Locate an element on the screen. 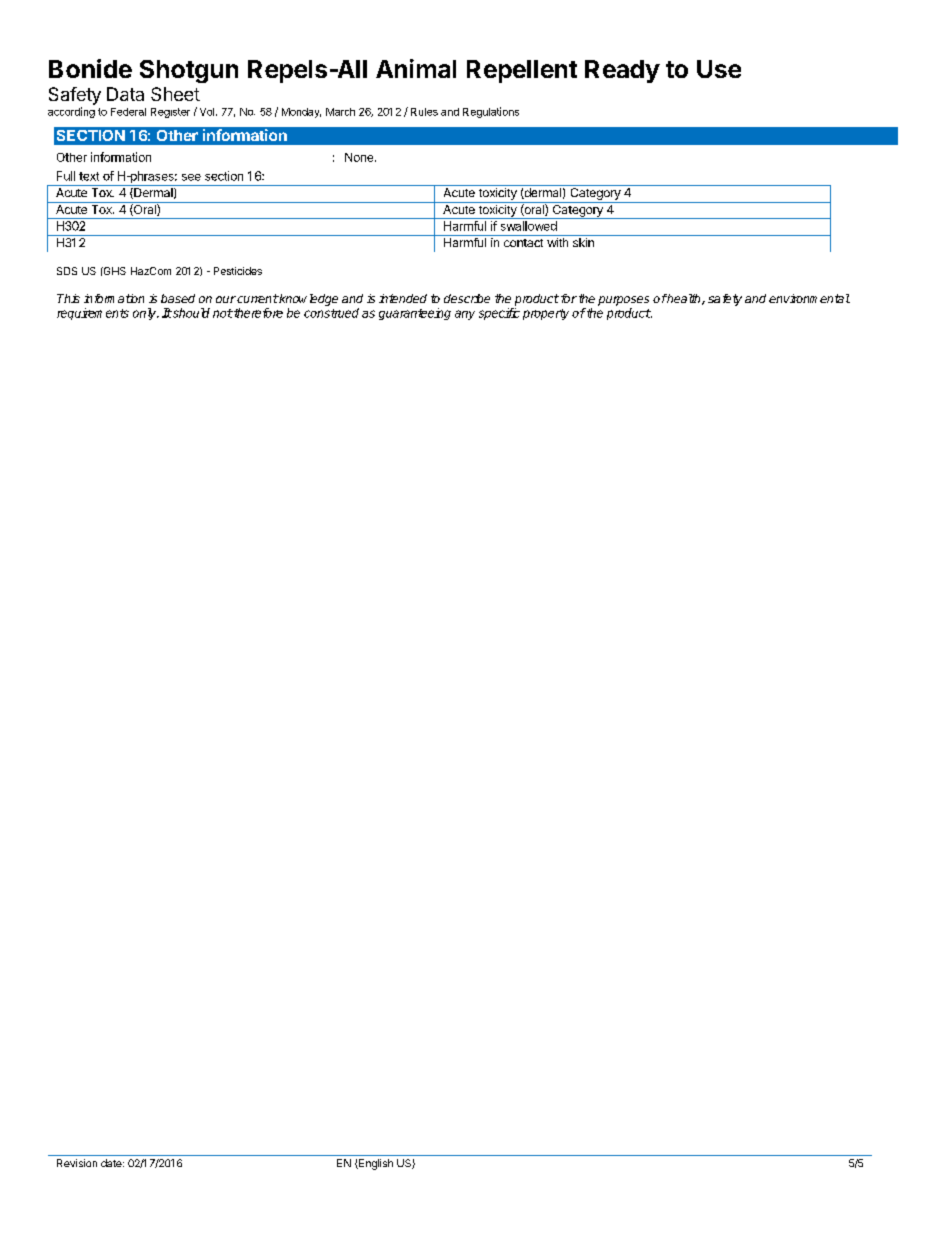 The image size is (952, 1233). property is located at coordinates (546, 314).
